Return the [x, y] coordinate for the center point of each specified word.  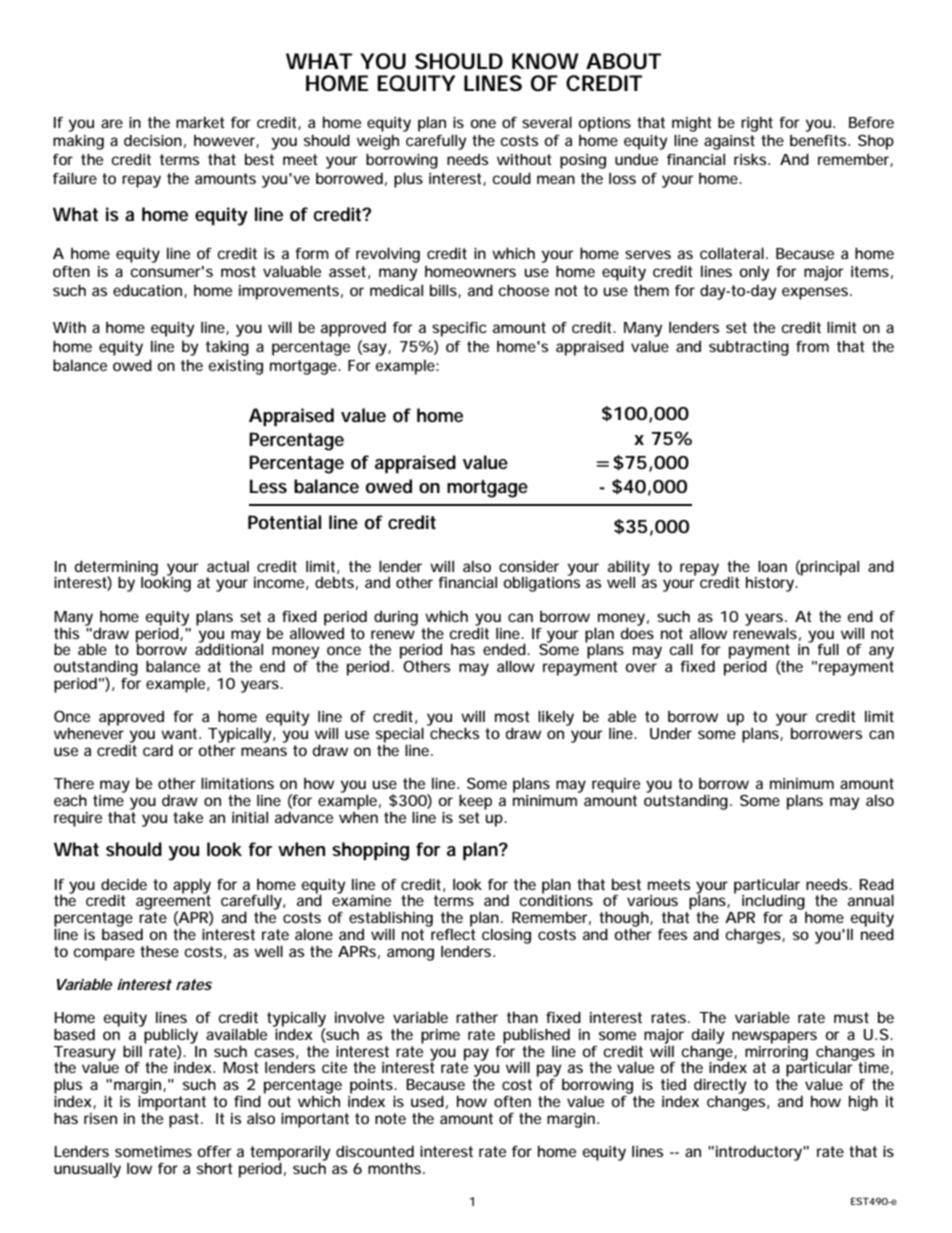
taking [227, 348]
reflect [452, 933]
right [757, 124]
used [427, 1101]
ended [504, 649]
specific [459, 329]
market [200, 122]
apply [192, 887]
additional [229, 648]
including [773, 903]
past [185, 1120]
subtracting [749, 348]
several [547, 122]
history [771, 584]
